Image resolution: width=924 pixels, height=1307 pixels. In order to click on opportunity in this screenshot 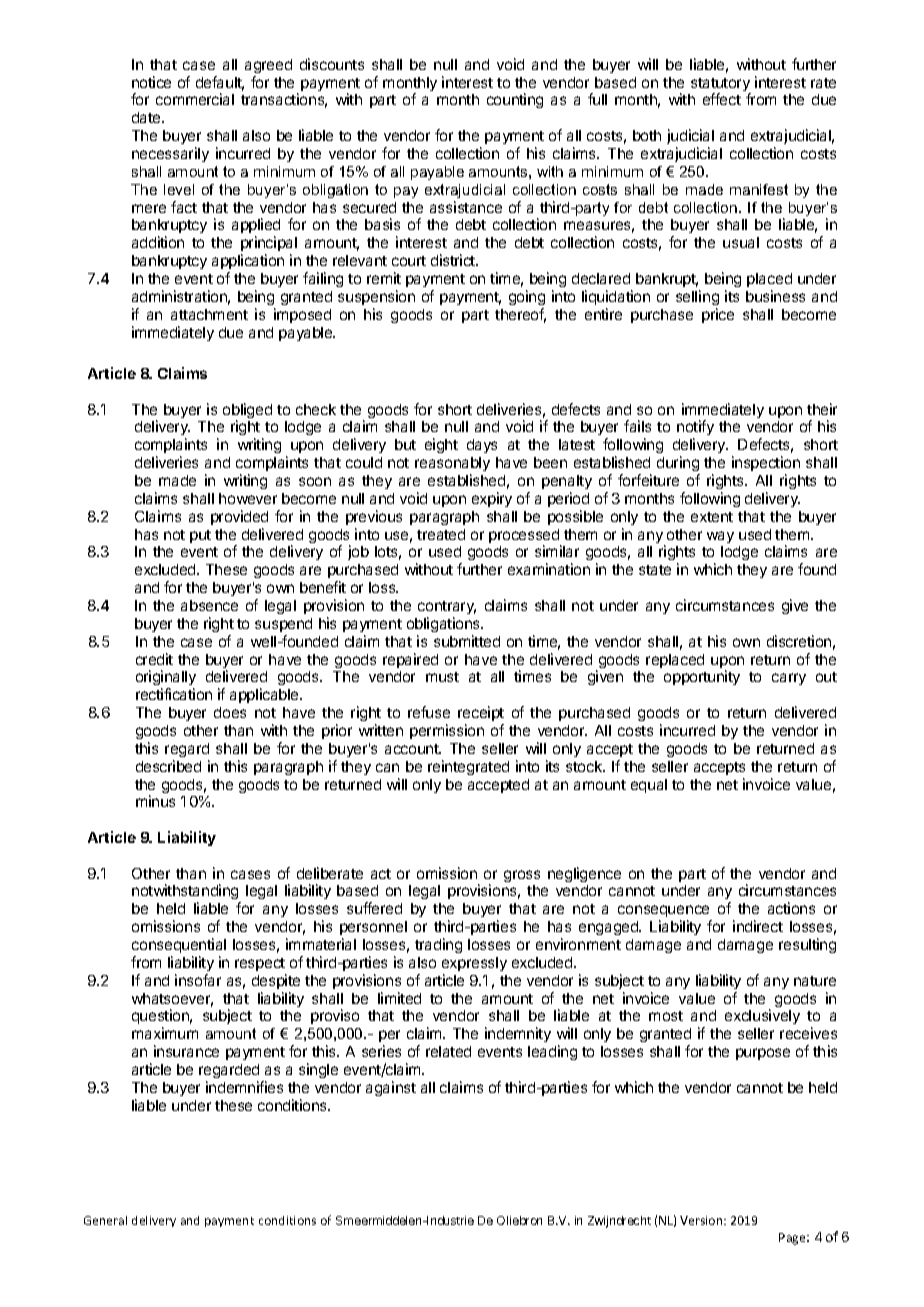, I will do `click(702, 677)`.
